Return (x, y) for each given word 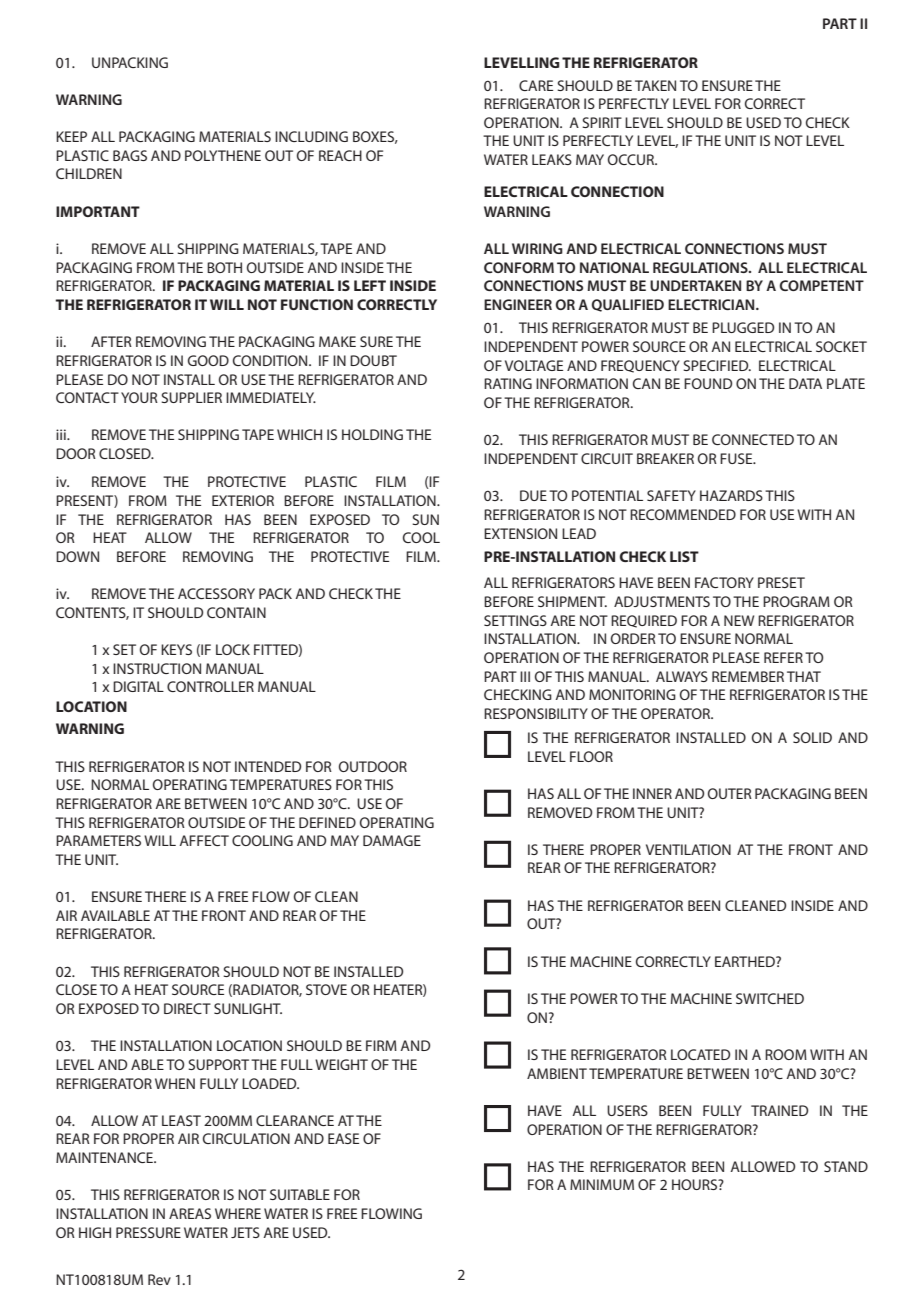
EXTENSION (520, 533)
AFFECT (204, 840)
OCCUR (632, 159)
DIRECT (187, 1008)
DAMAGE (392, 840)
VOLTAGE (534, 365)
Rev (159, 1279)
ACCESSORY (216, 593)
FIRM (381, 1045)
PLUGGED (743, 327)
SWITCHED (770, 998)
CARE (536, 85)
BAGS (130, 155)
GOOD (208, 360)
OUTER (730, 793)
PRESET (781, 582)
